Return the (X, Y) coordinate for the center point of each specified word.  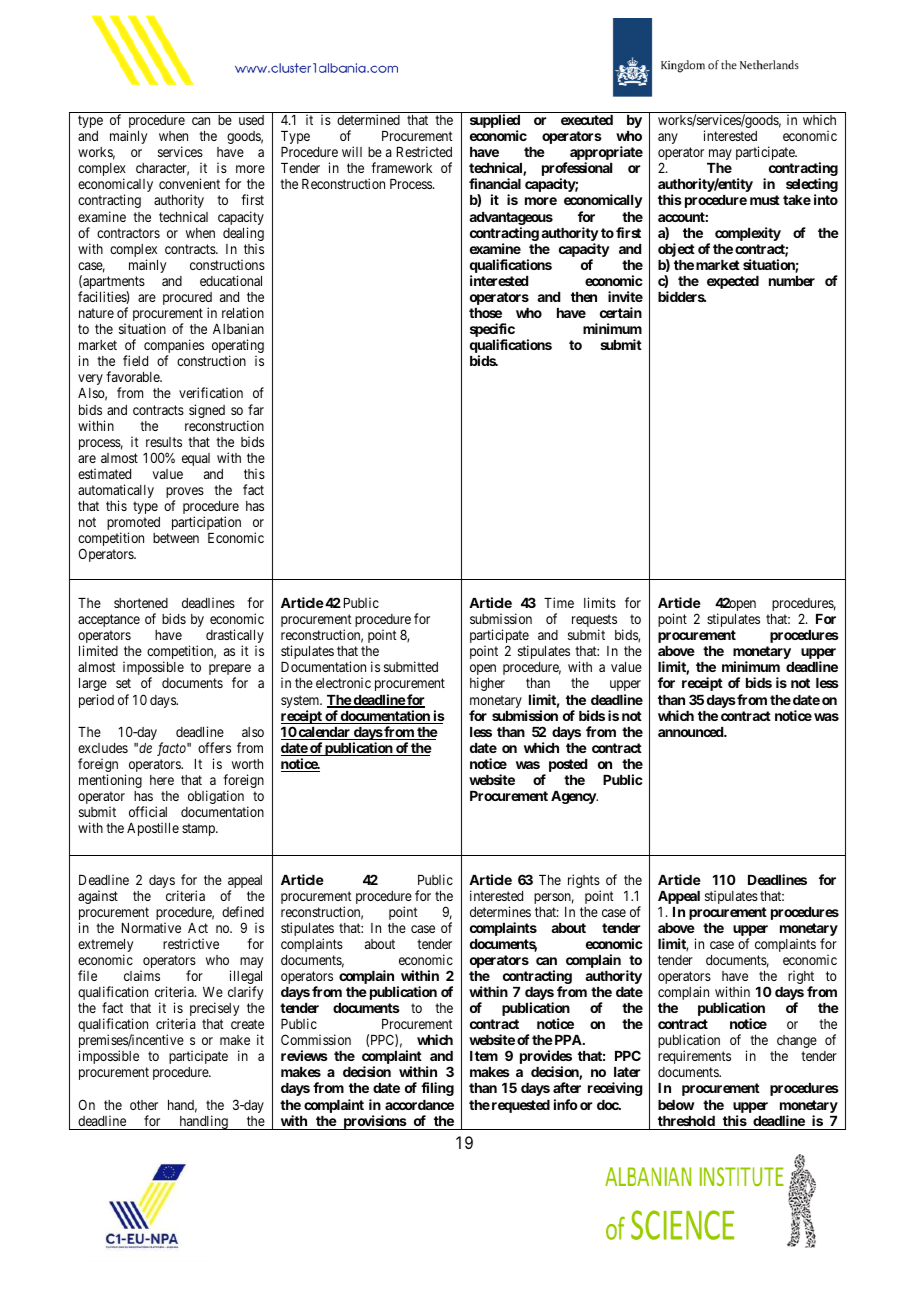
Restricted (424, 151)
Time (559, 602)
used (251, 120)
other (144, 1105)
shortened (141, 603)
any (668, 138)
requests (594, 622)
